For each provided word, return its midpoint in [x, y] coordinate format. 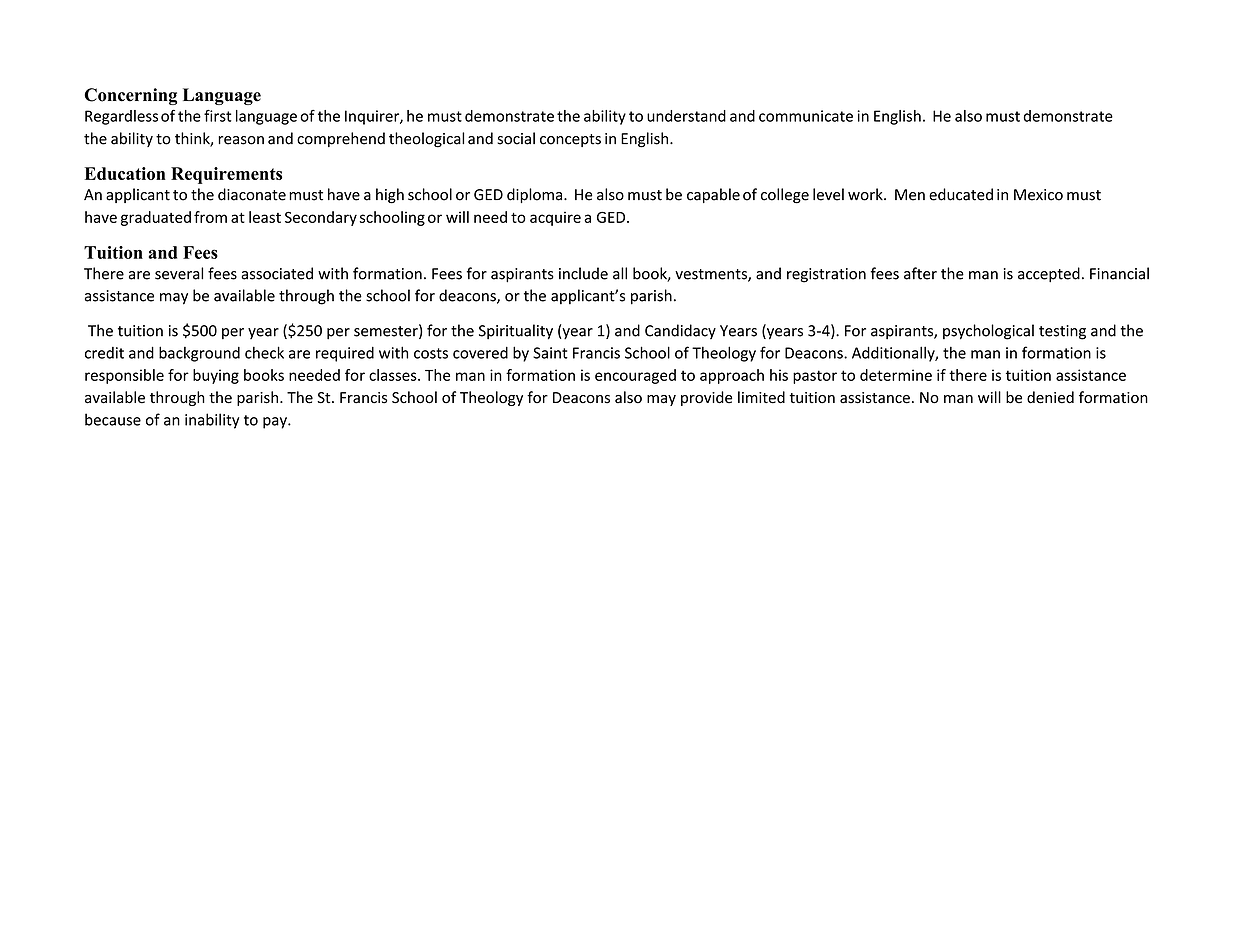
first [218, 116]
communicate [806, 116]
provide [706, 398]
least [265, 217]
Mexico [1038, 195]
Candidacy [680, 331]
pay [276, 423]
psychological [988, 332]
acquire [555, 218]
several [179, 273]
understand [686, 116]
